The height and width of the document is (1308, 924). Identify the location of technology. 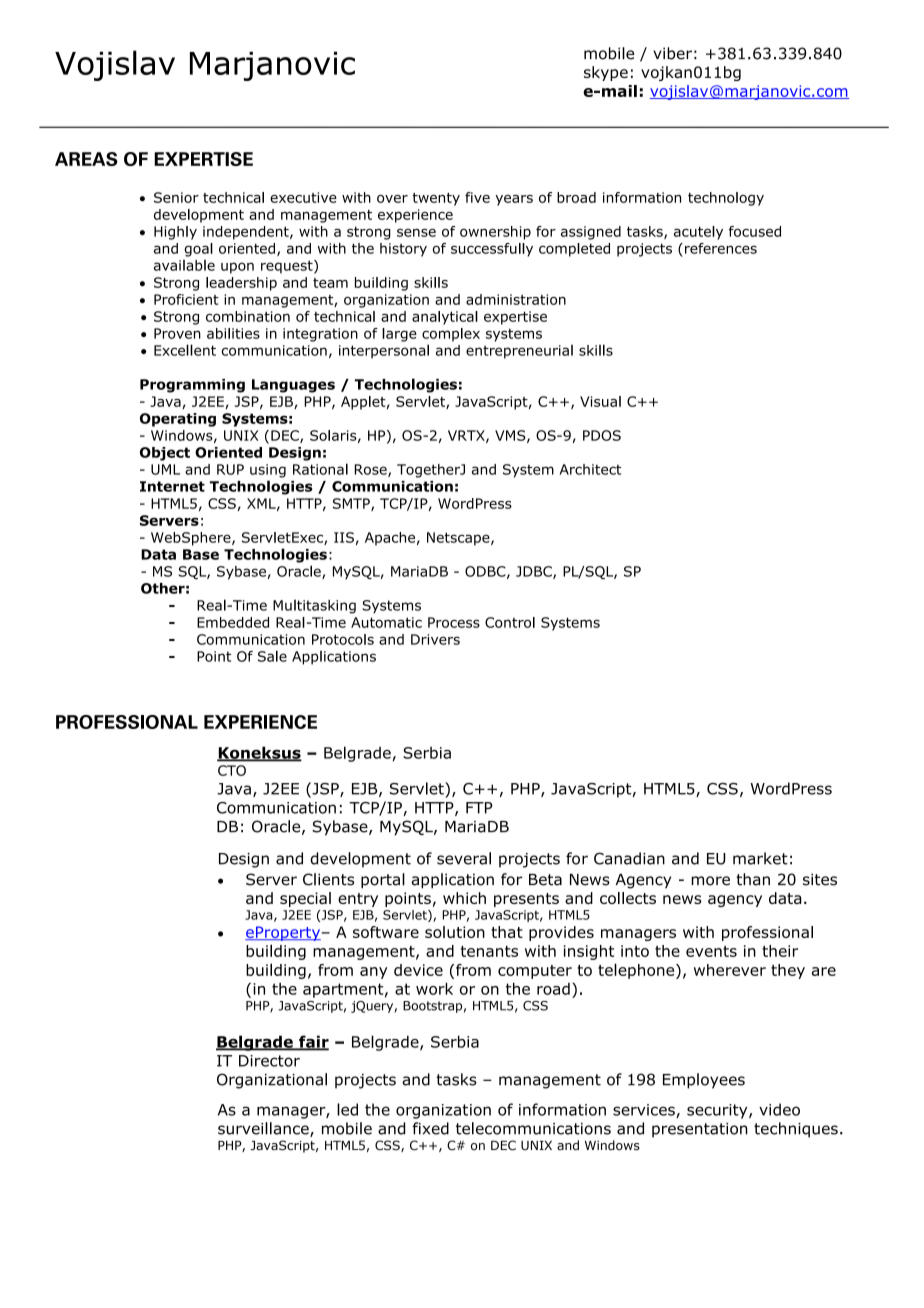
(726, 199).
